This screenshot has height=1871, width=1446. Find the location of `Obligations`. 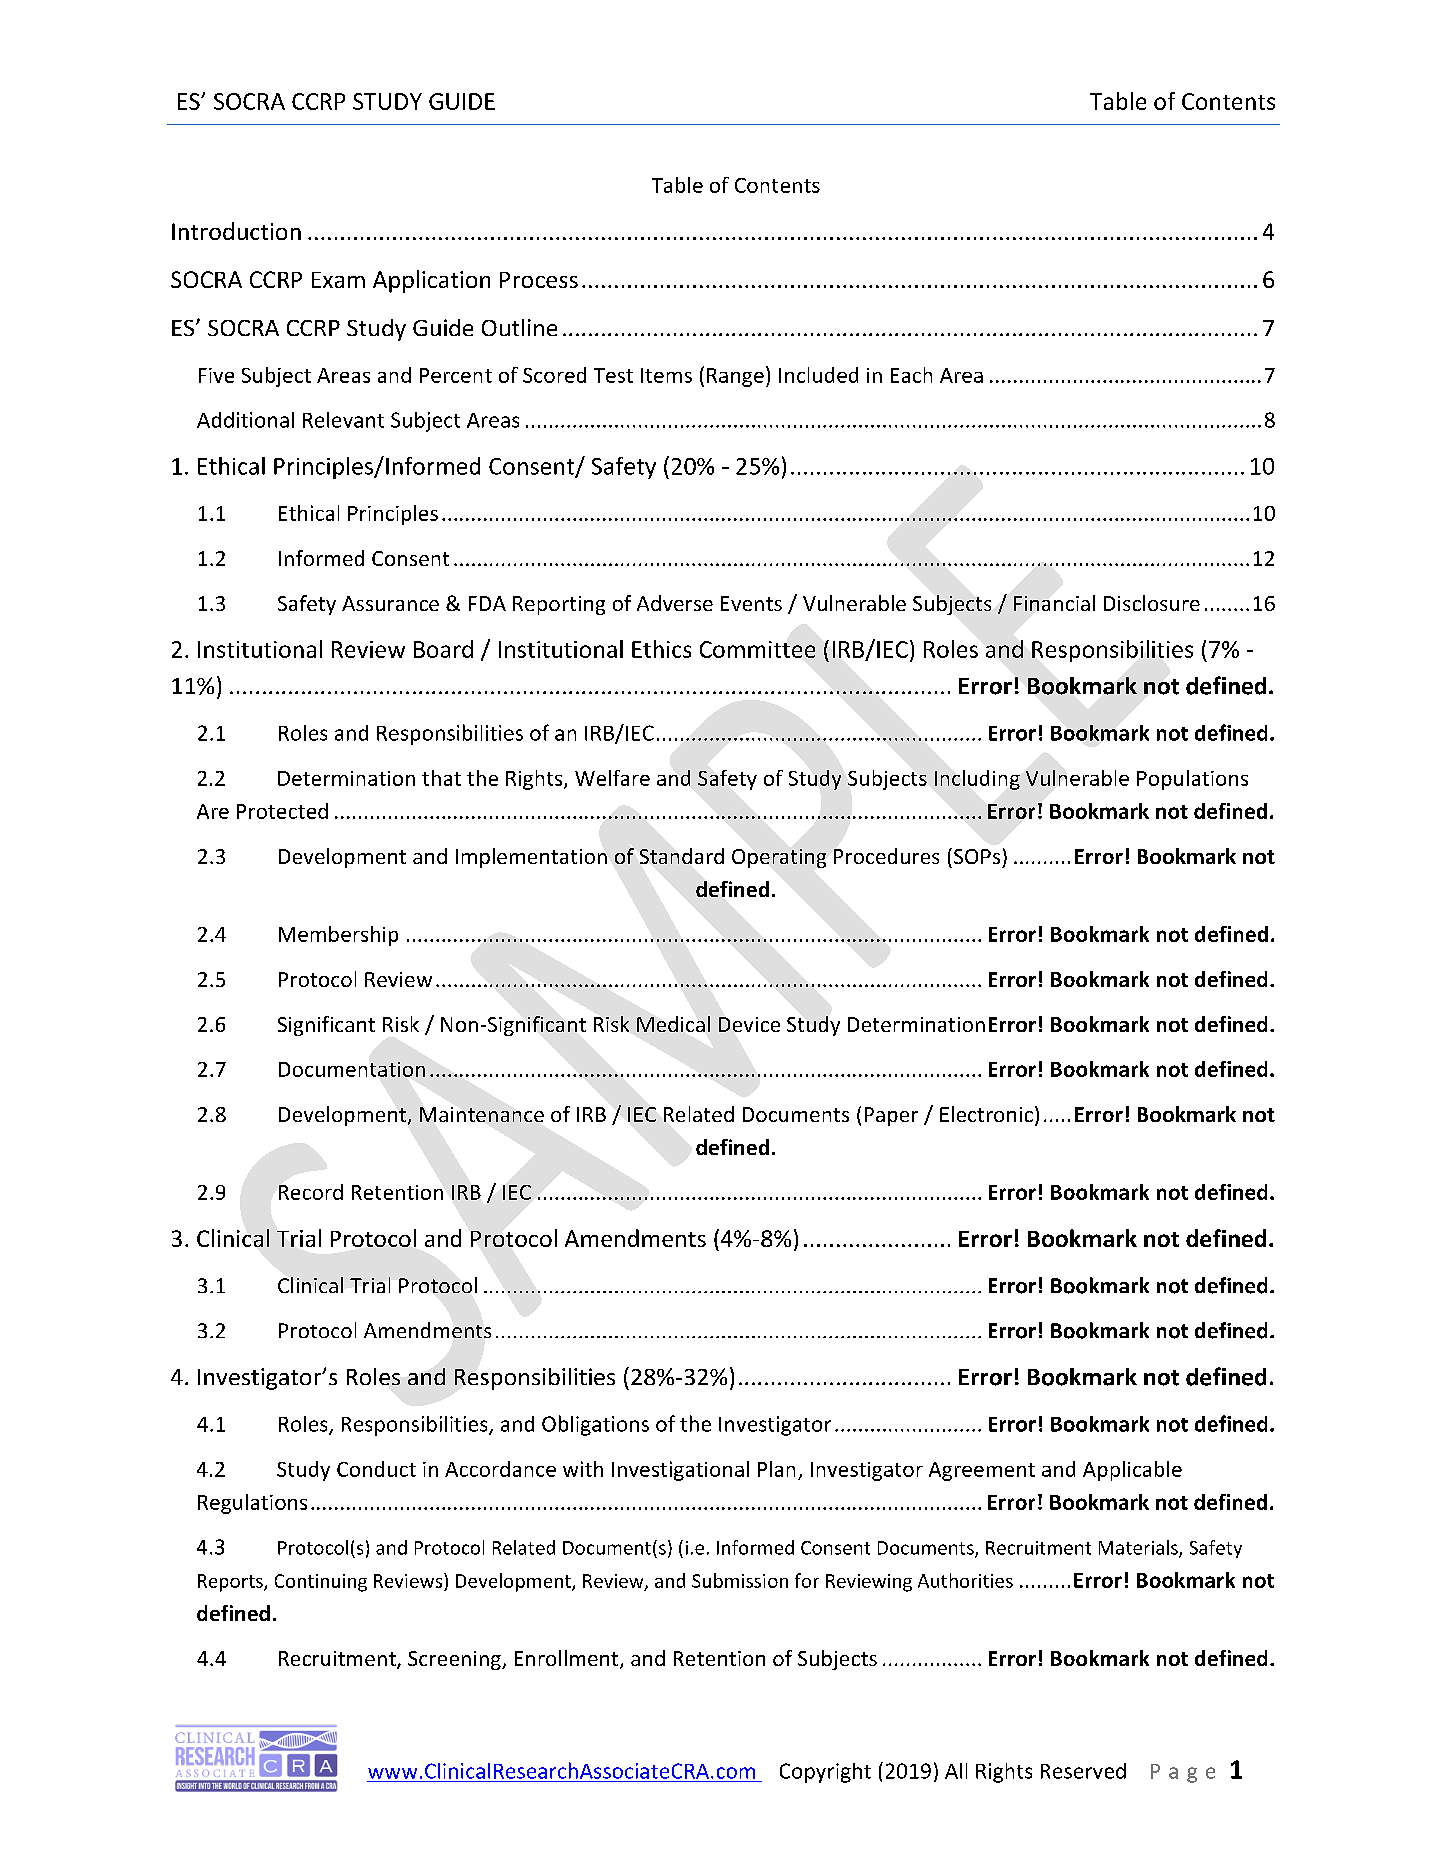

Obligations is located at coordinates (595, 1425).
